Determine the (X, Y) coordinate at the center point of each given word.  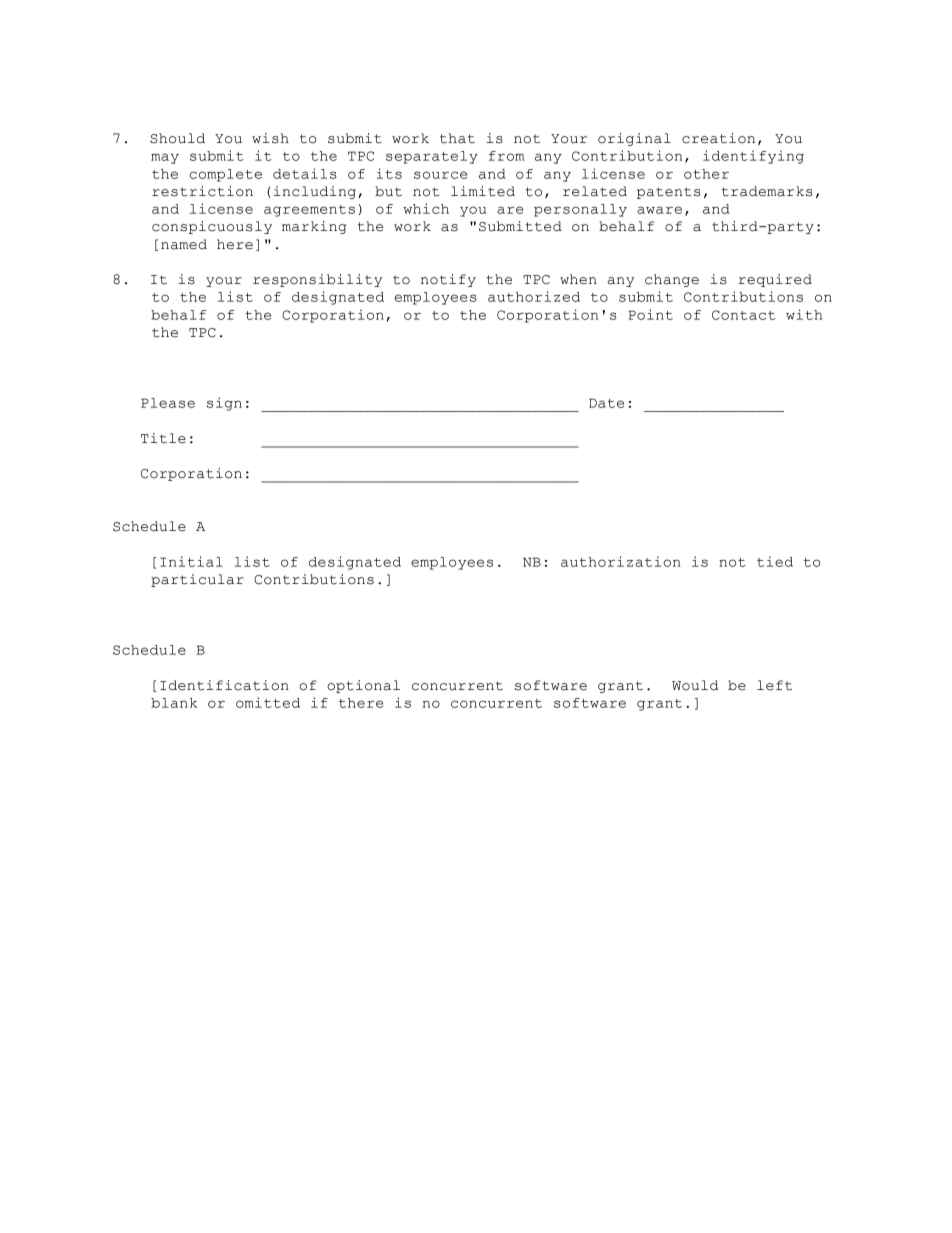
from (506, 156)
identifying (753, 157)
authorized (534, 296)
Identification (224, 685)
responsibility (317, 280)
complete (225, 175)
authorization (620, 561)
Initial (191, 561)
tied (775, 561)
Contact (744, 315)
